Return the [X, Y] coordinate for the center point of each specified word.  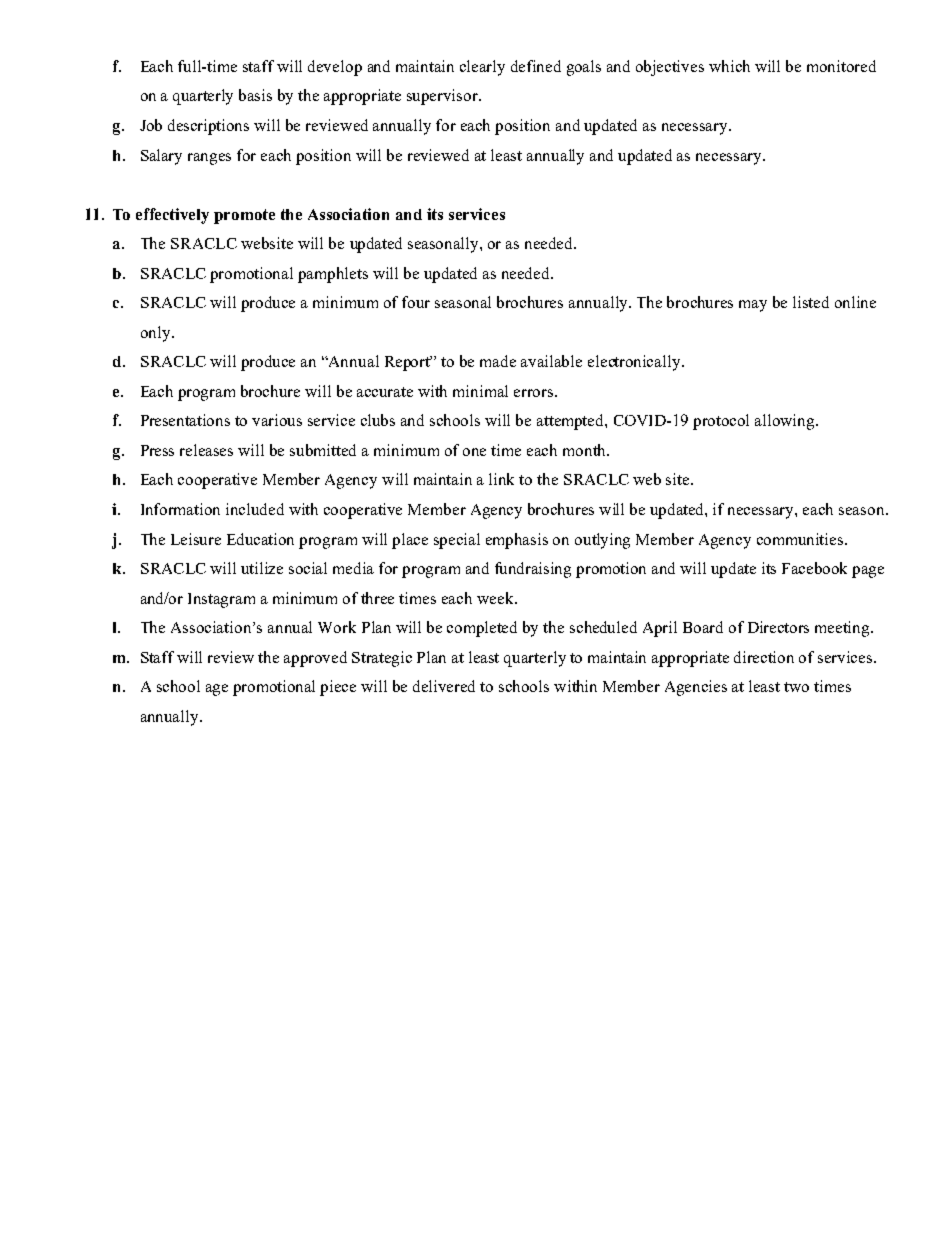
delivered [444, 686]
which [729, 66]
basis [255, 95]
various [277, 420]
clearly [482, 68]
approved [315, 659]
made [498, 361]
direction [764, 657]
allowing [786, 422]
